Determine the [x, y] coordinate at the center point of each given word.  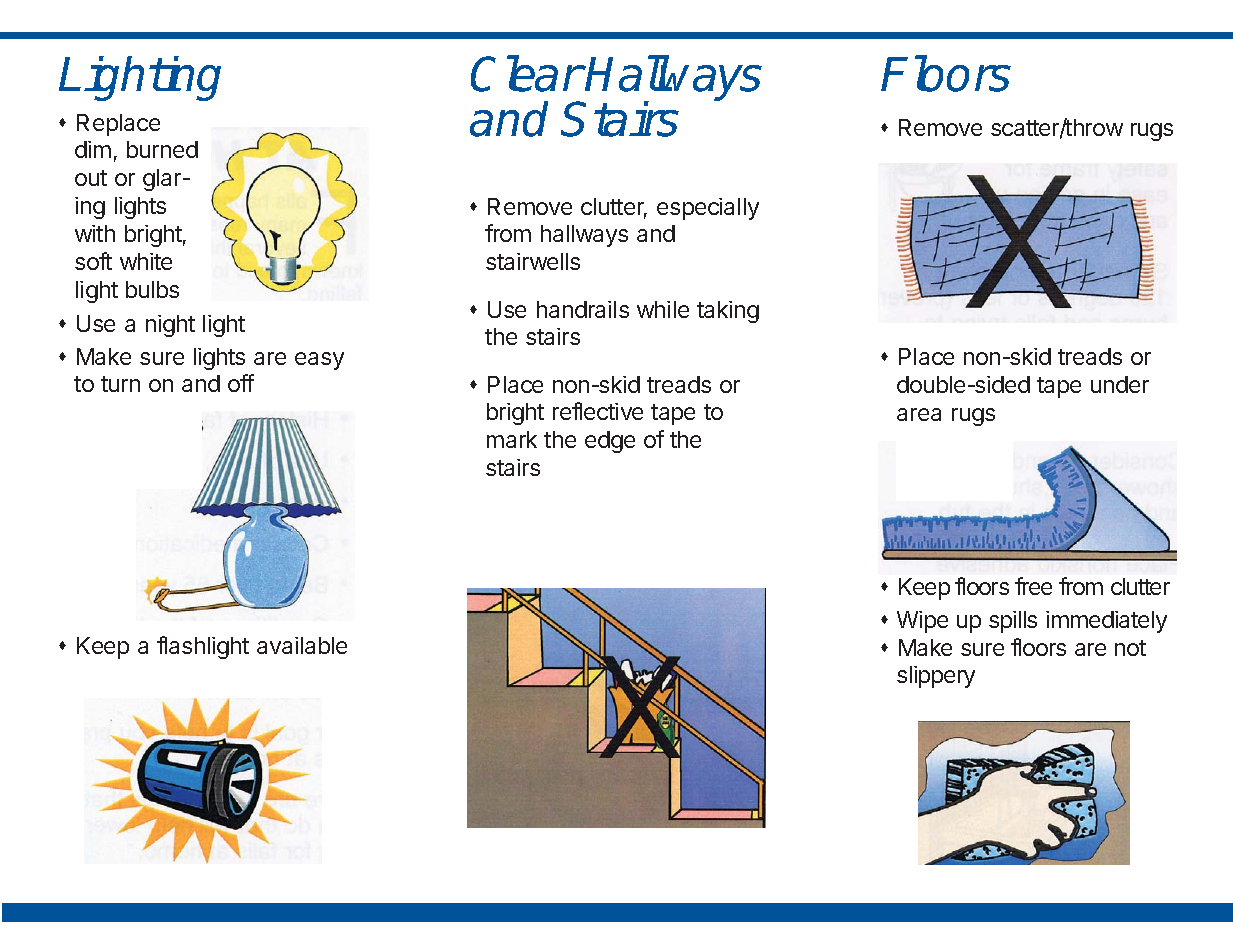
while [663, 309]
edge [610, 442]
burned [162, 149]
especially [708, 209]
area [919, 414]
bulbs [152, 289]
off [241, 383]
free [1033, 586]
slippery [936, 677]
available [302, 645]
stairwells [533, 261]
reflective [598, 411]
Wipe [922, 622]
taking [728, 312]
